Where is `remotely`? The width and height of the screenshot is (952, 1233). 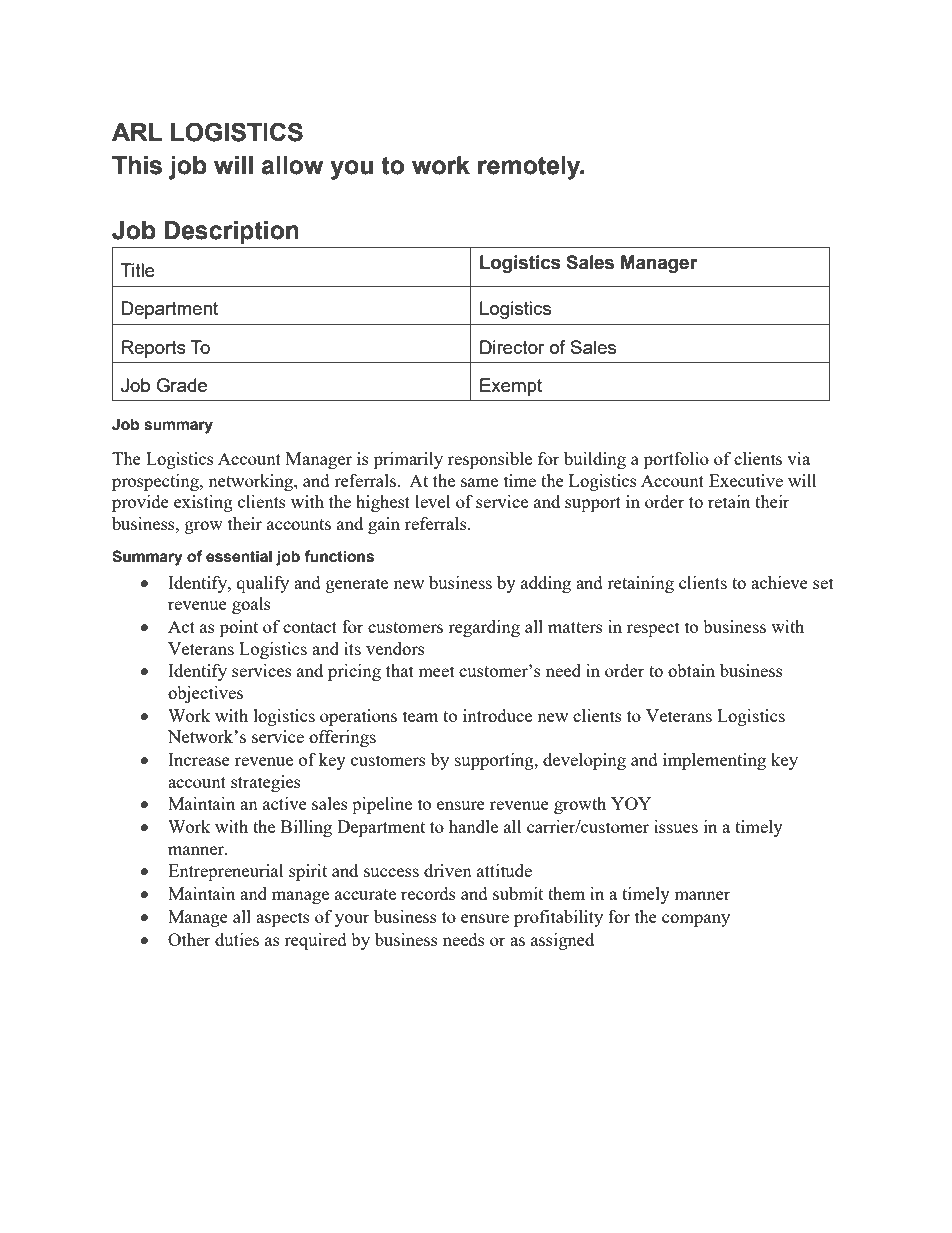 remotely is located at coordinates (530, 168).
